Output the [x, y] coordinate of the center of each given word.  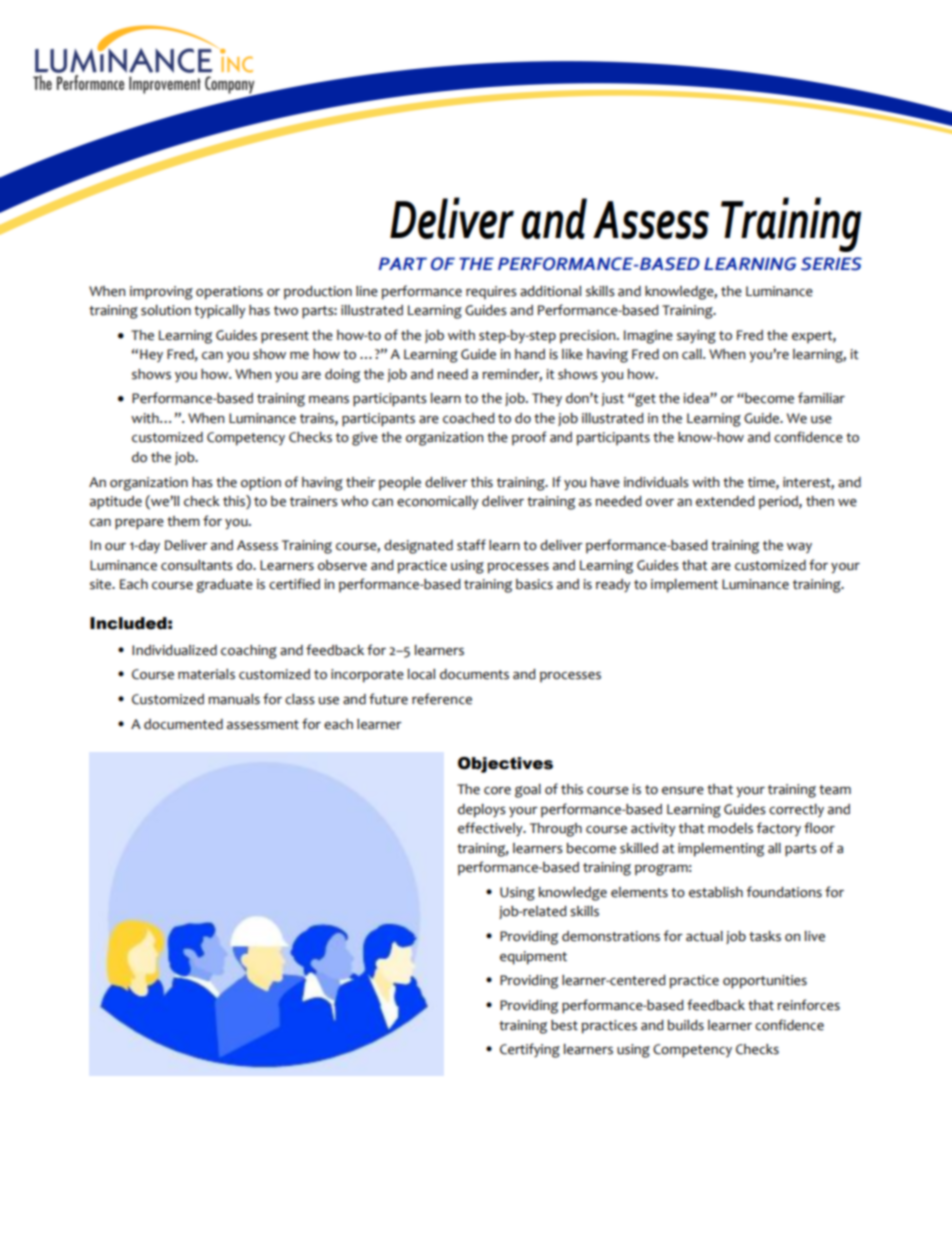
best [564, 1025]
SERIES [831, 264]
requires [491, 292]
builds [685, 1025]
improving [161, 293]
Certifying [530, 1050]
